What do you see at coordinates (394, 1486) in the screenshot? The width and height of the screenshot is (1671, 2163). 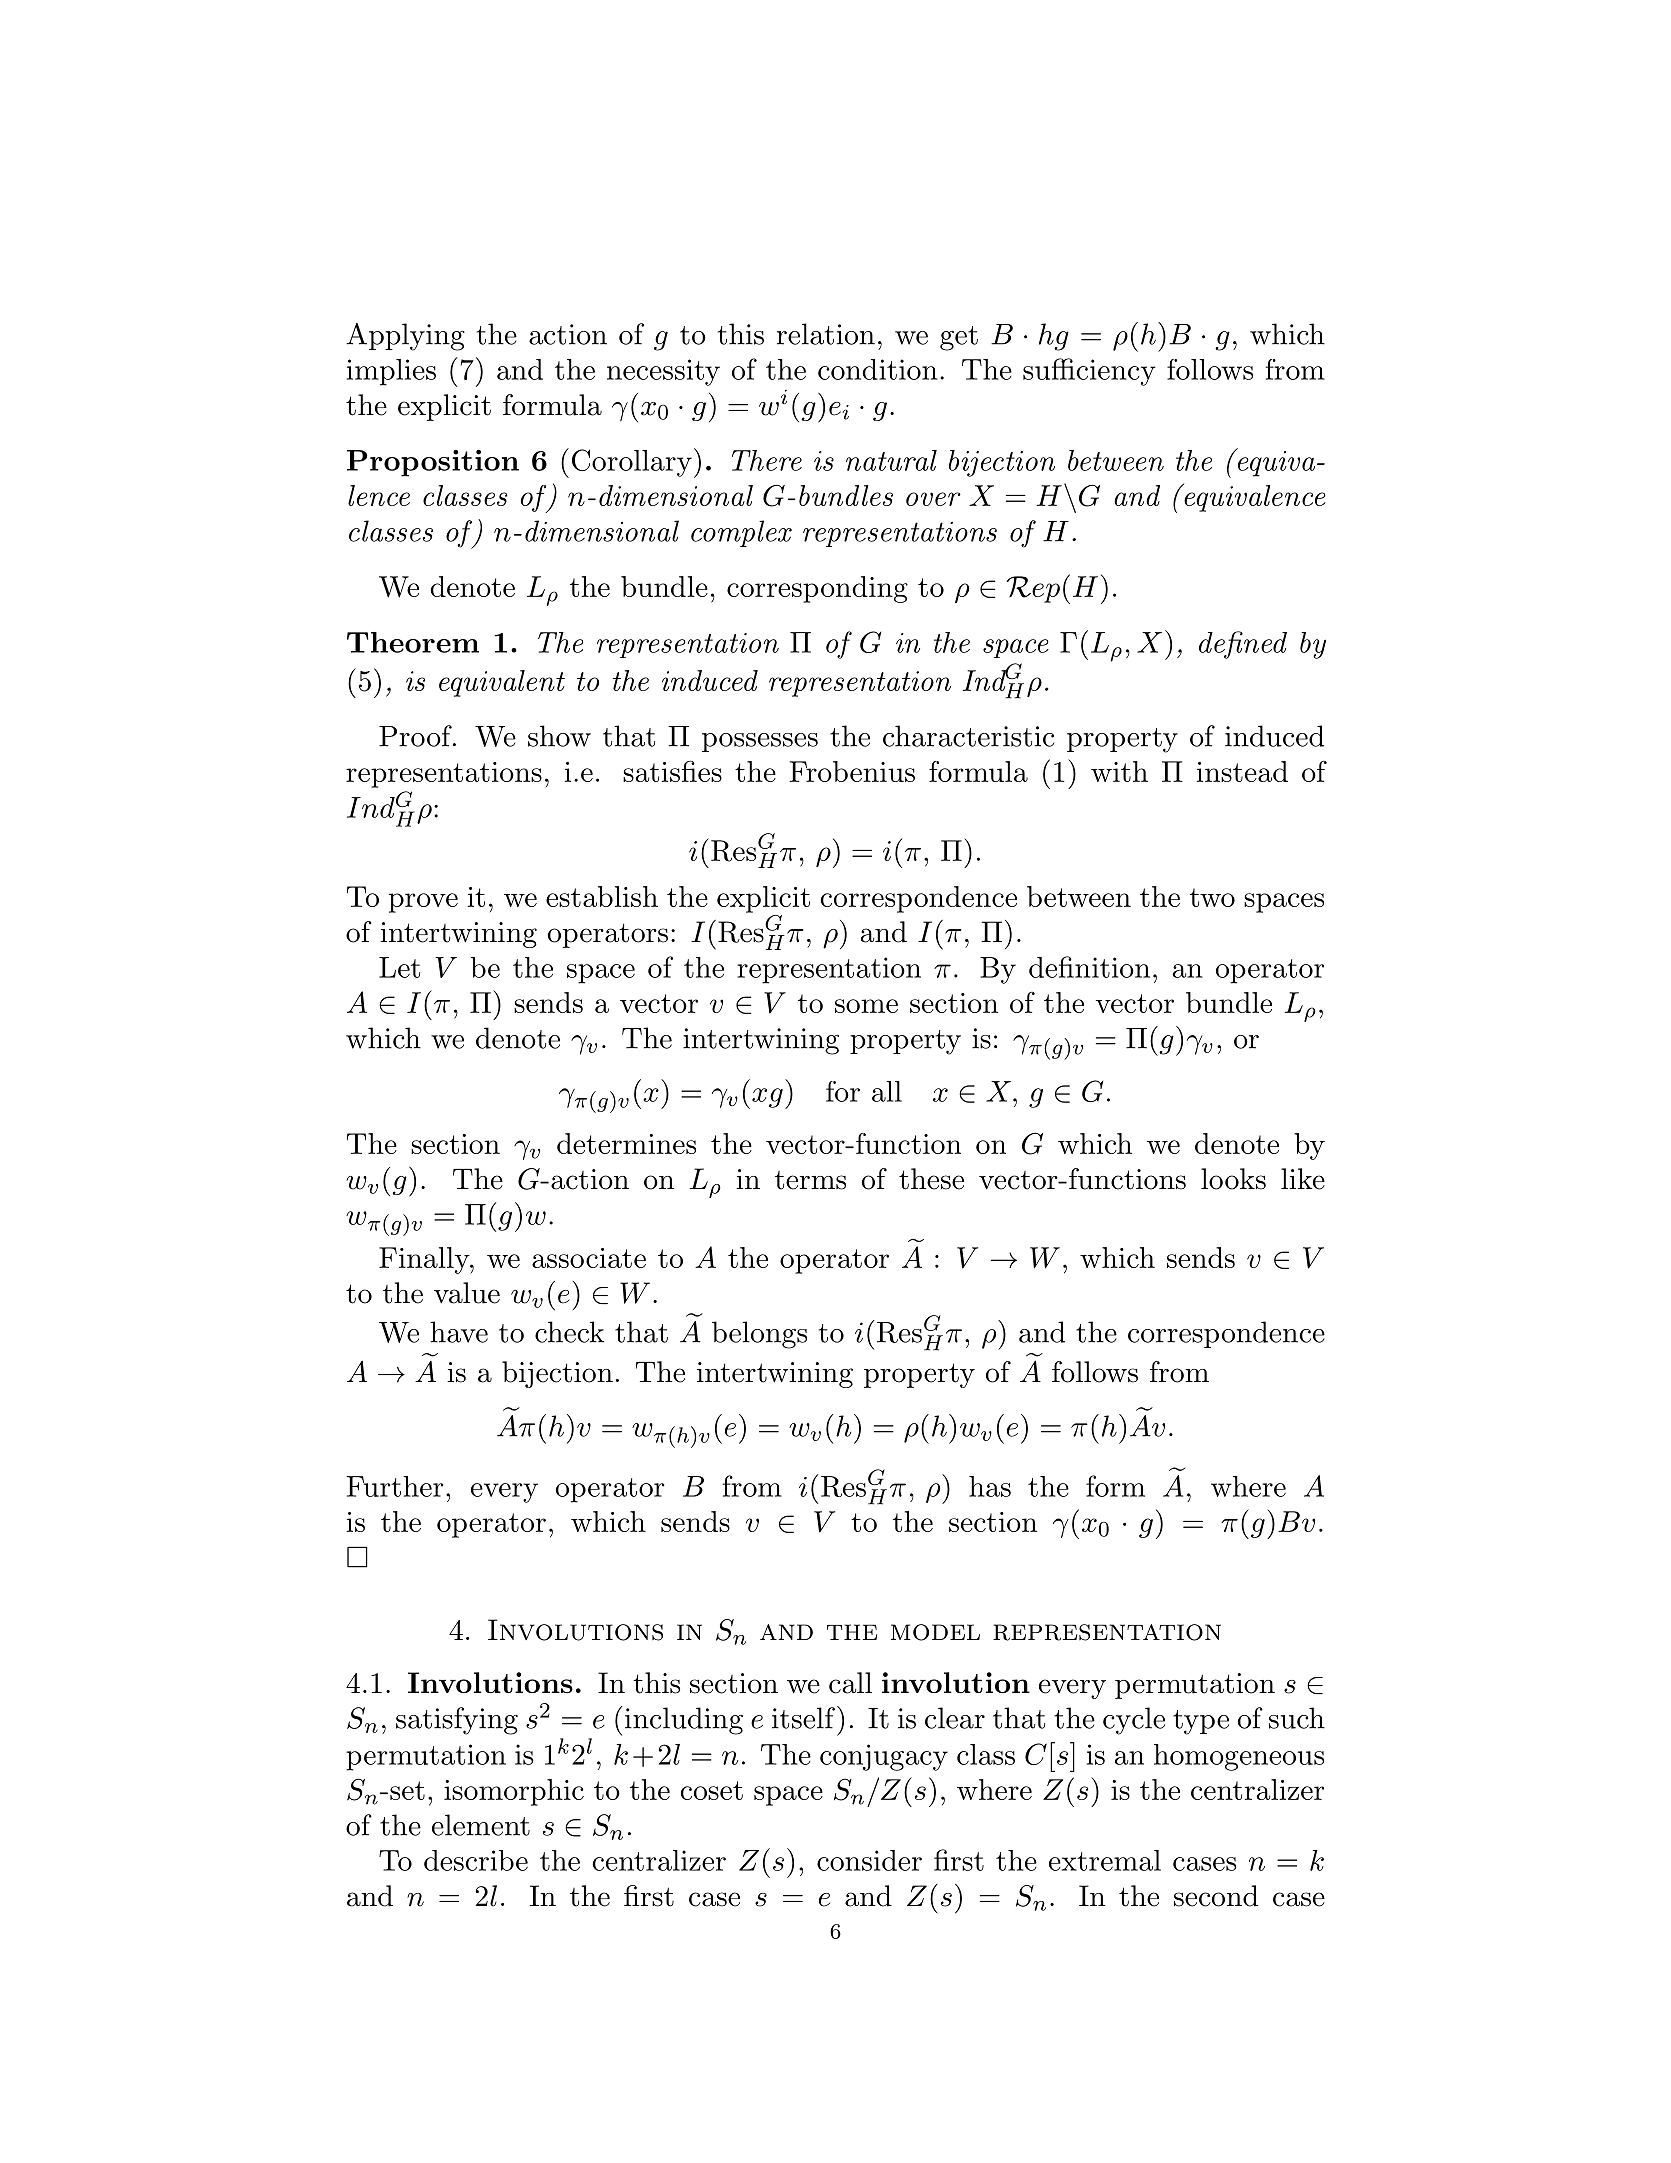 I see `Further` at bounding box center [394, 1486].
